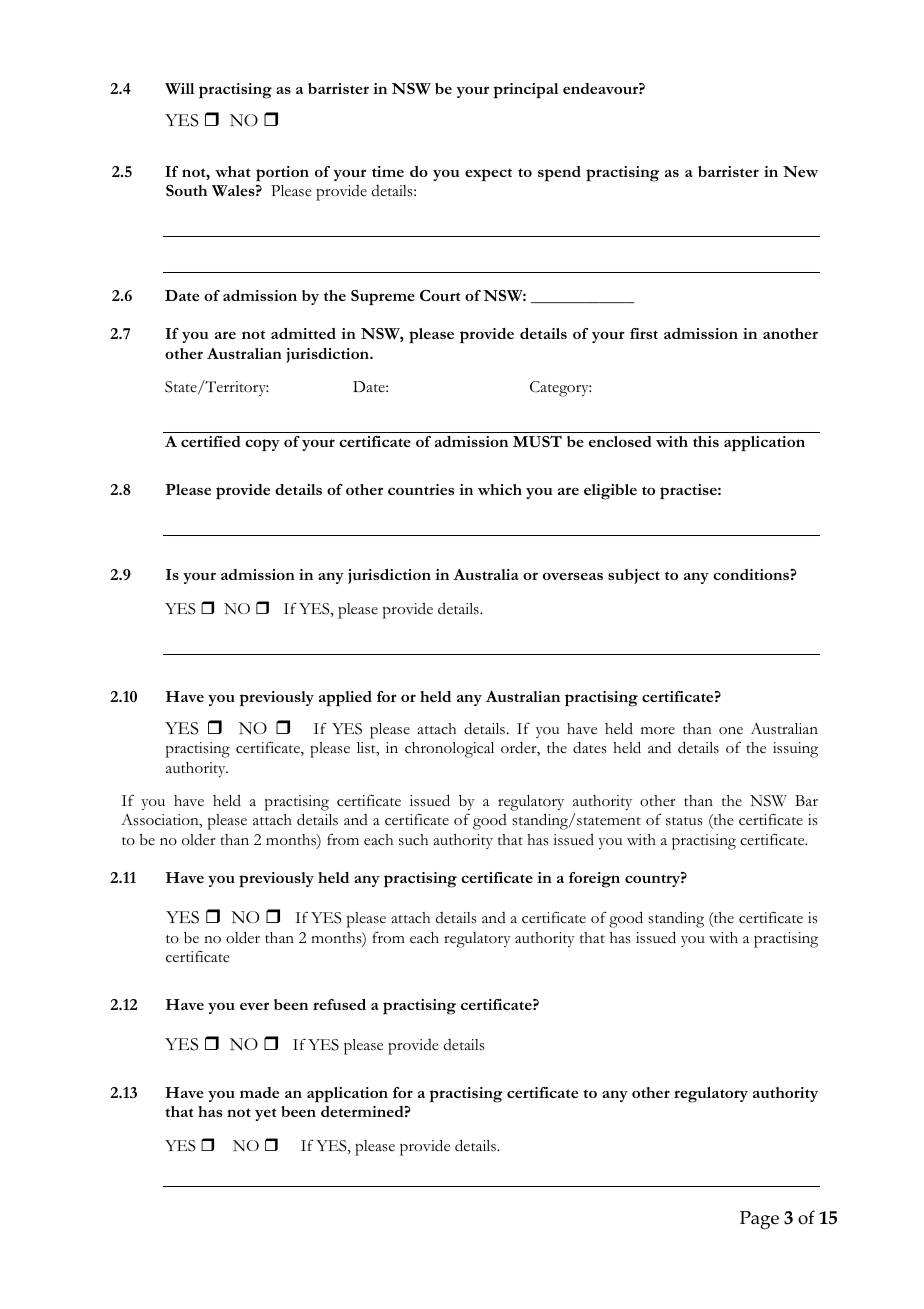 This document has width=924, height=1309. I want to click on New, so click(800, 171).
